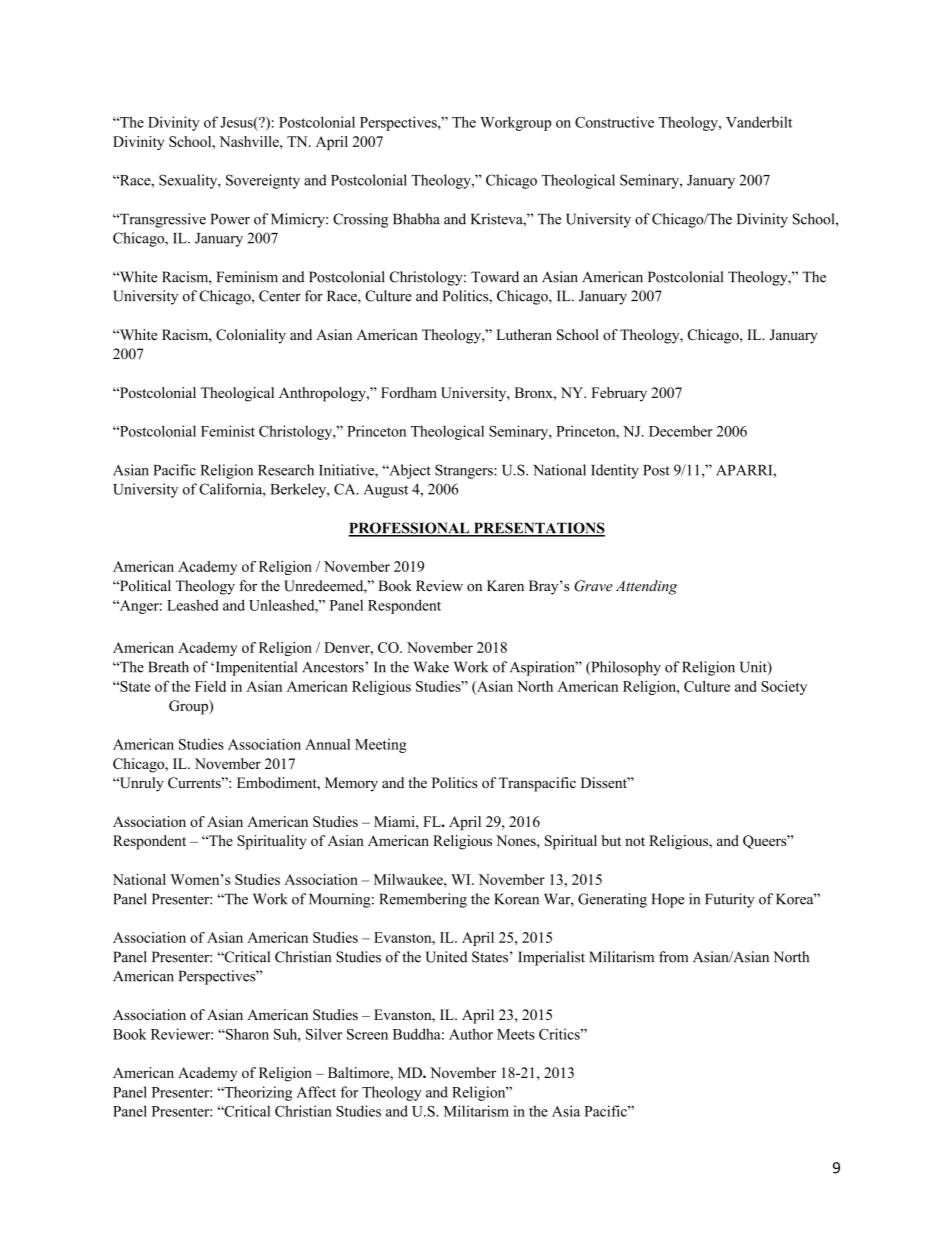 This screenshot has width=952, height=1233. What do you see at coordinates (673, 957) in the screenshot?
I see `from` at bounding box center [673, 957].
